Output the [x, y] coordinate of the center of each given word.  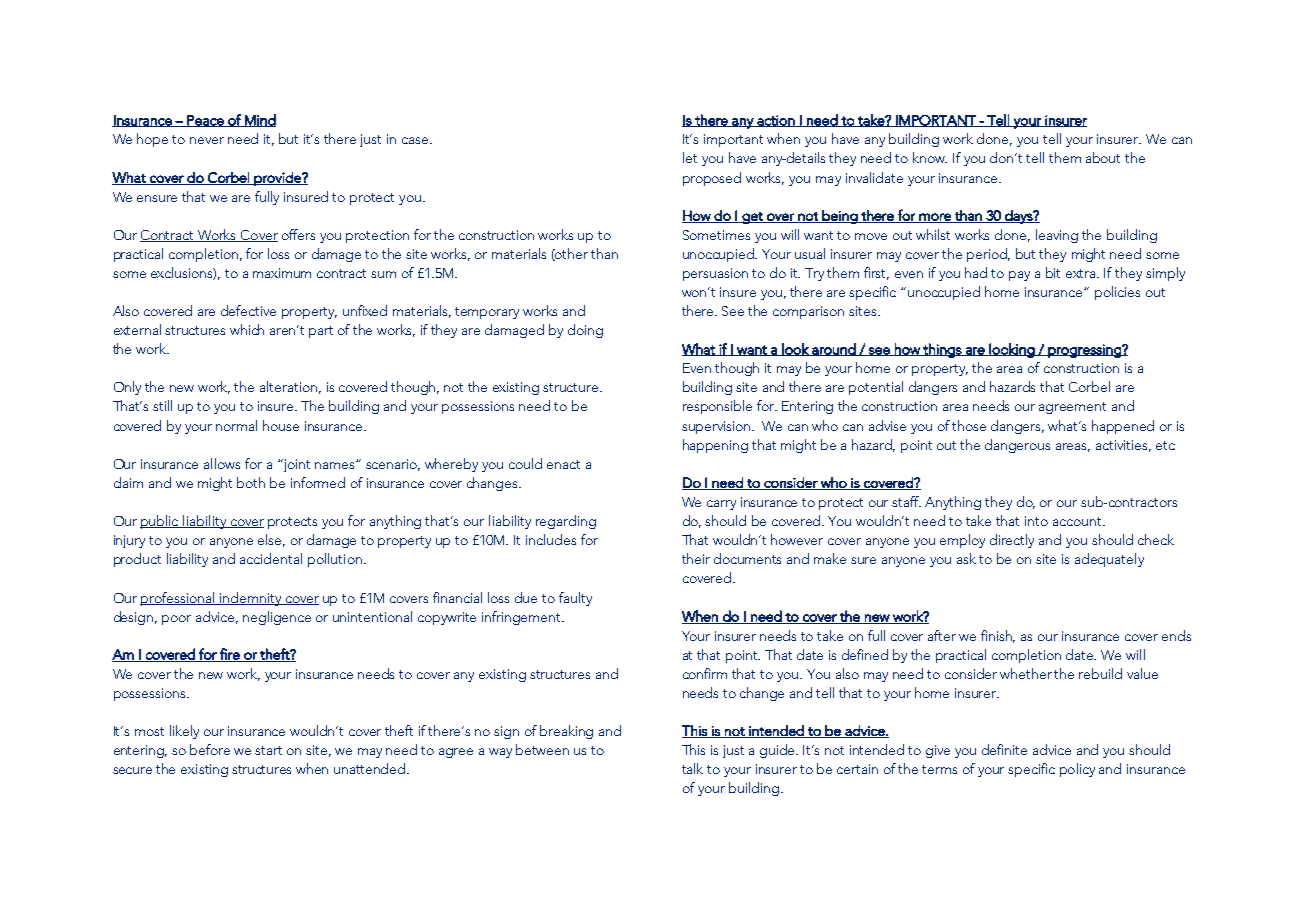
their [696, 558]
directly [1012, 541]
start [268, 750]
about [1103, 157]
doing [585, 331]
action [776, 121]
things [942, 350]
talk [692, 768]
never [207, 140]
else [271, 540]
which [247, 329]
